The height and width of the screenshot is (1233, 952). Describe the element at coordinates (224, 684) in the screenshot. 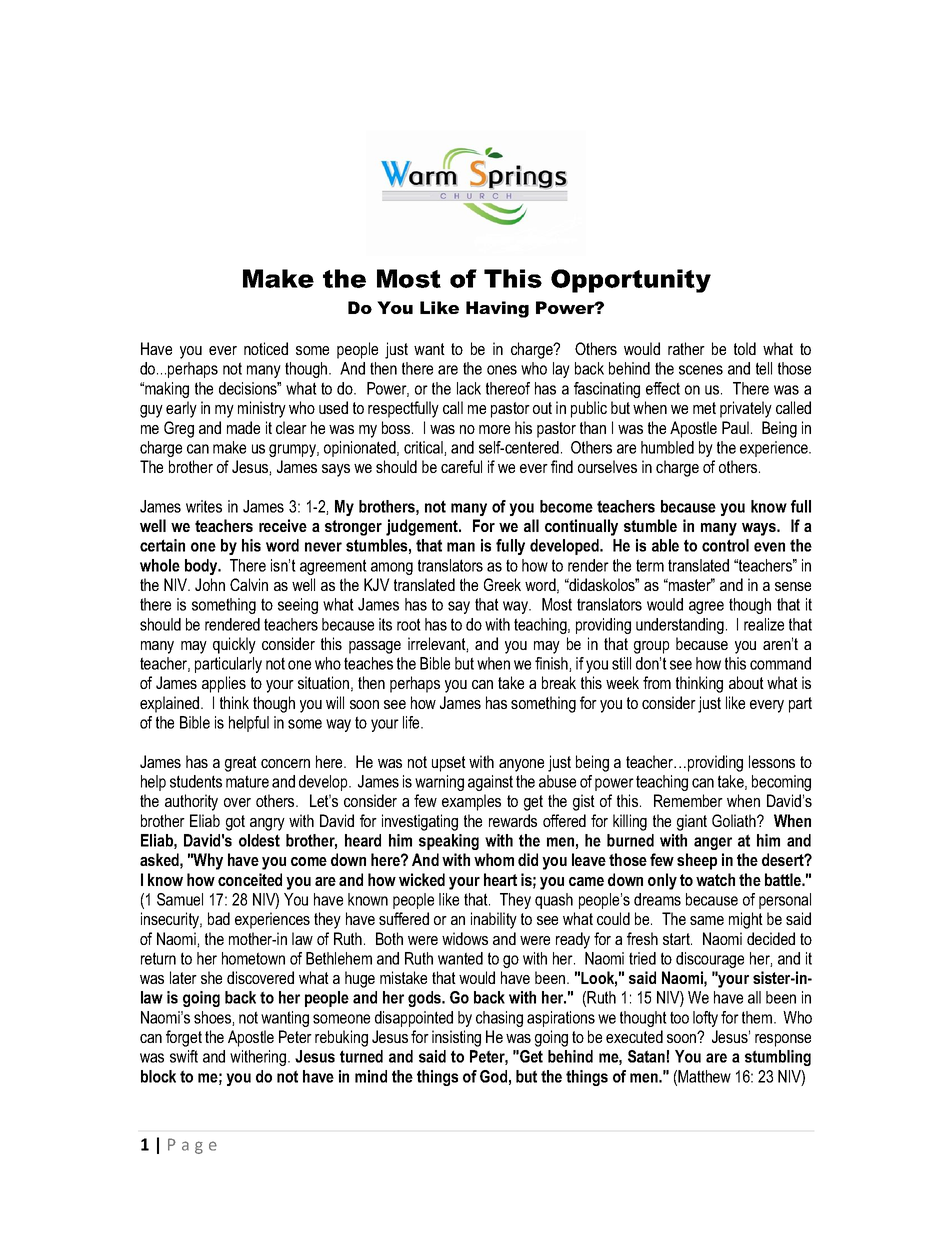

I see `applies` at that location.
